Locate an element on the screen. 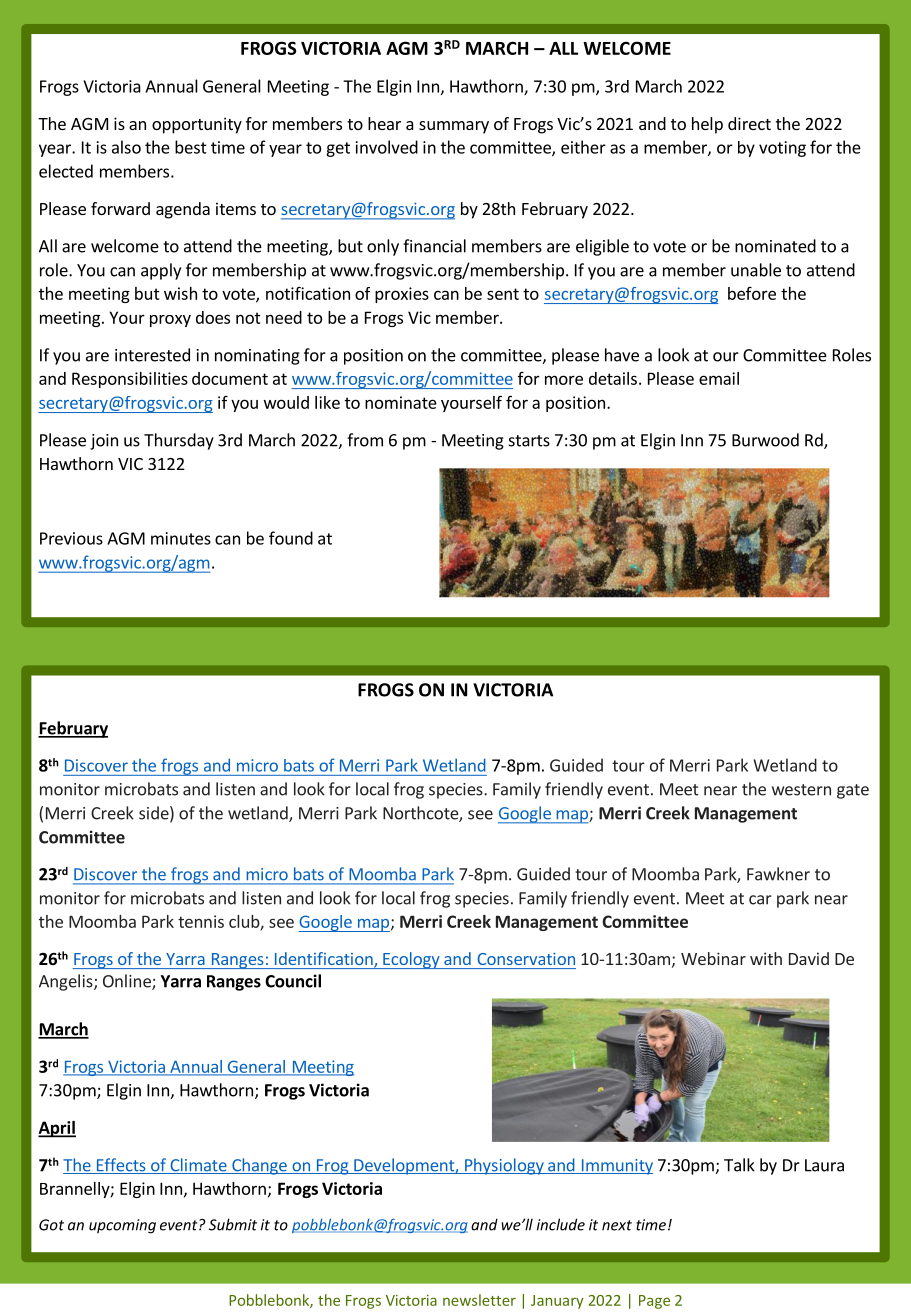 The height and width of the screenshot is (1316, 911). newsletter is located at coordinates (479, 1300).
